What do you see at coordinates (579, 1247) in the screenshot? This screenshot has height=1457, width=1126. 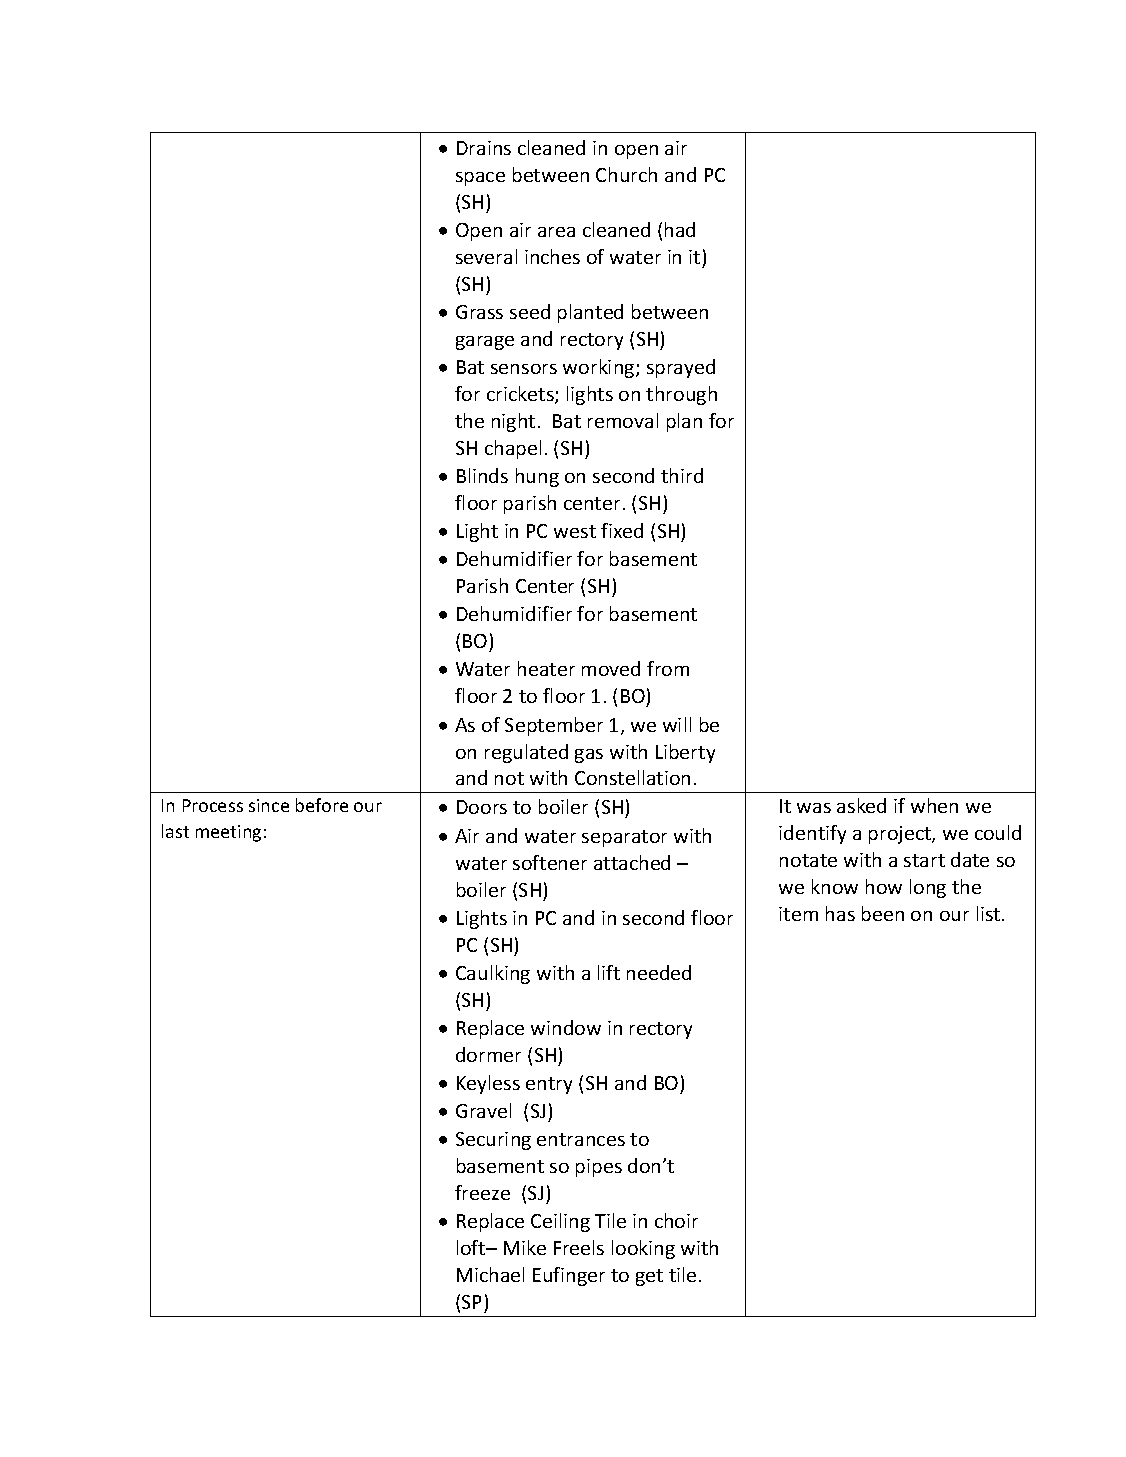 I see `Freels` at bounding box center [579, 1247].
